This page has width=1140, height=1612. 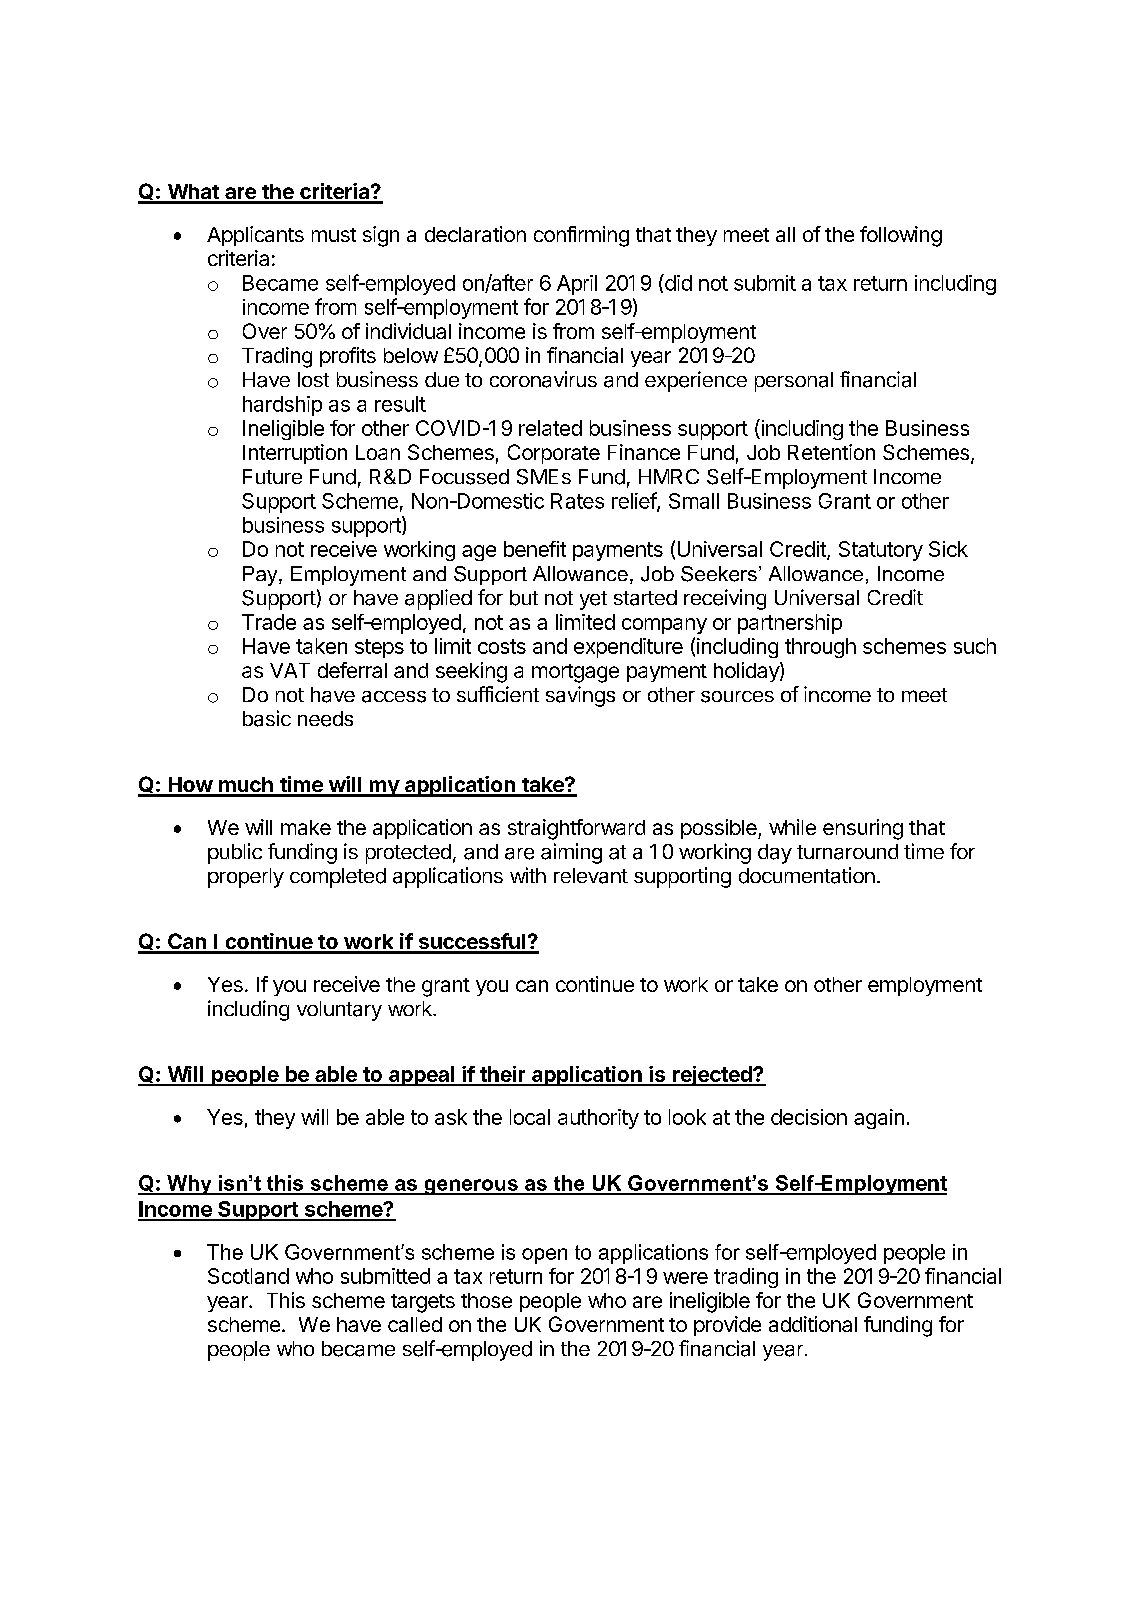 I want to click on Rates, so click(x=577, y=501).
